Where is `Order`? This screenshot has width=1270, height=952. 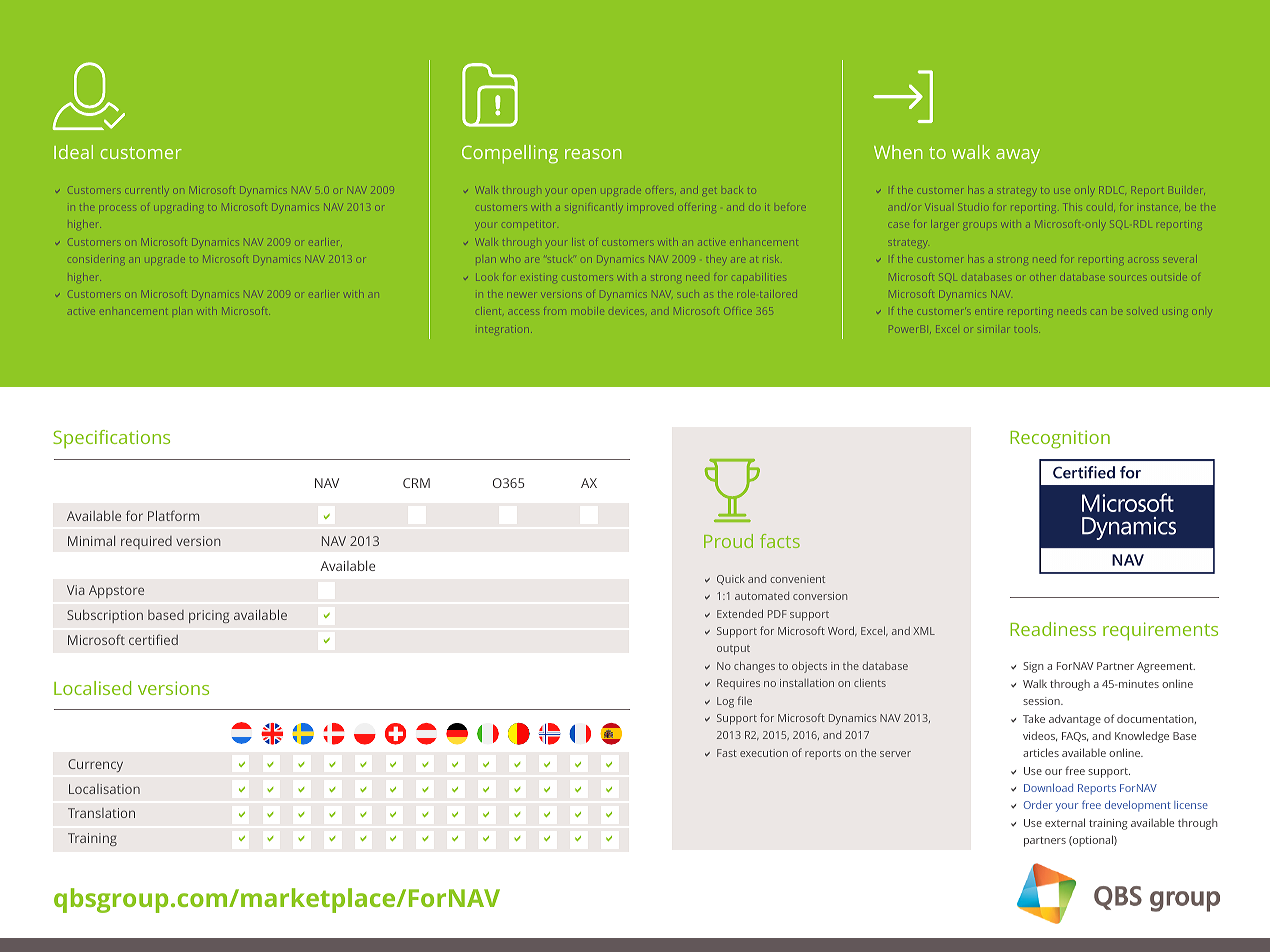 Order is located at coordinates (1038, 805).
